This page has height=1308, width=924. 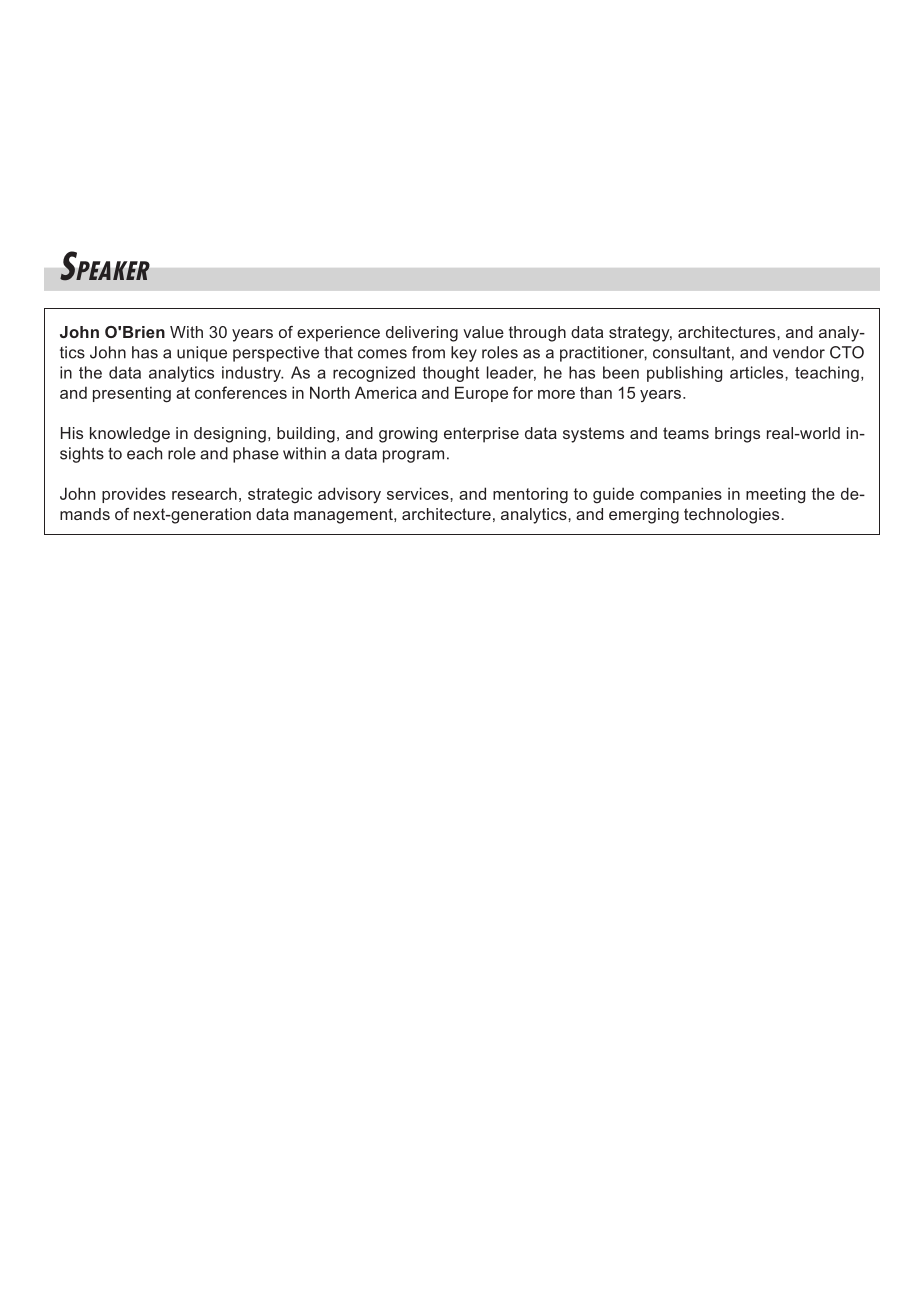 I want to click on knowledge, so click(x=130, y=435).
